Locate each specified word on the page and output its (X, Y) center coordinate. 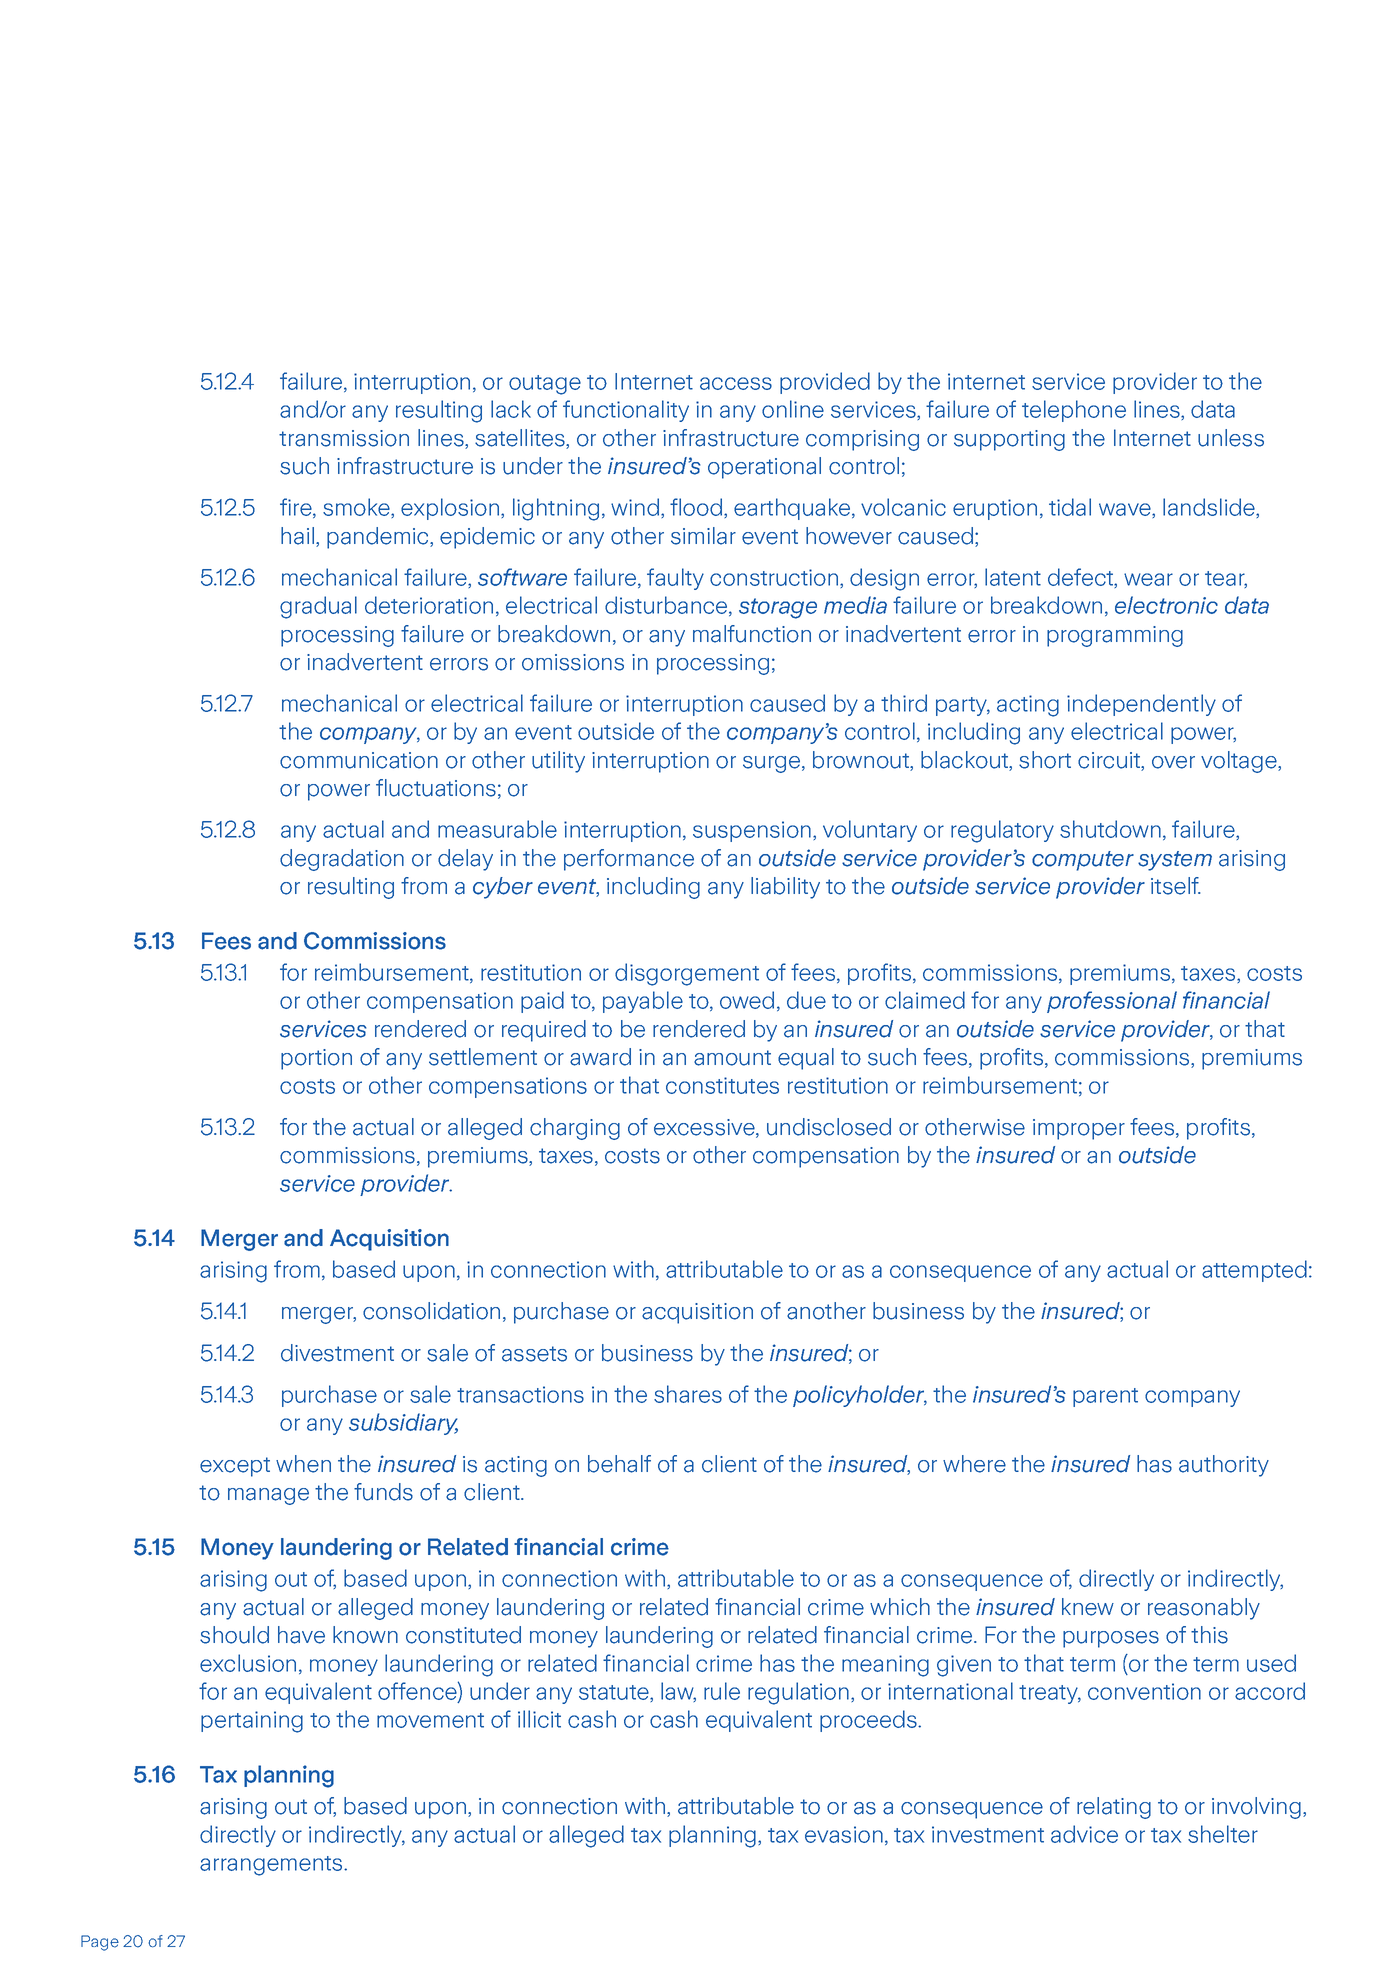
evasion (844, 1834)
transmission (344, 438)
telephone (1074, 411)
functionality (626, 411)
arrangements (272, 1866)
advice (1084, 1834)
